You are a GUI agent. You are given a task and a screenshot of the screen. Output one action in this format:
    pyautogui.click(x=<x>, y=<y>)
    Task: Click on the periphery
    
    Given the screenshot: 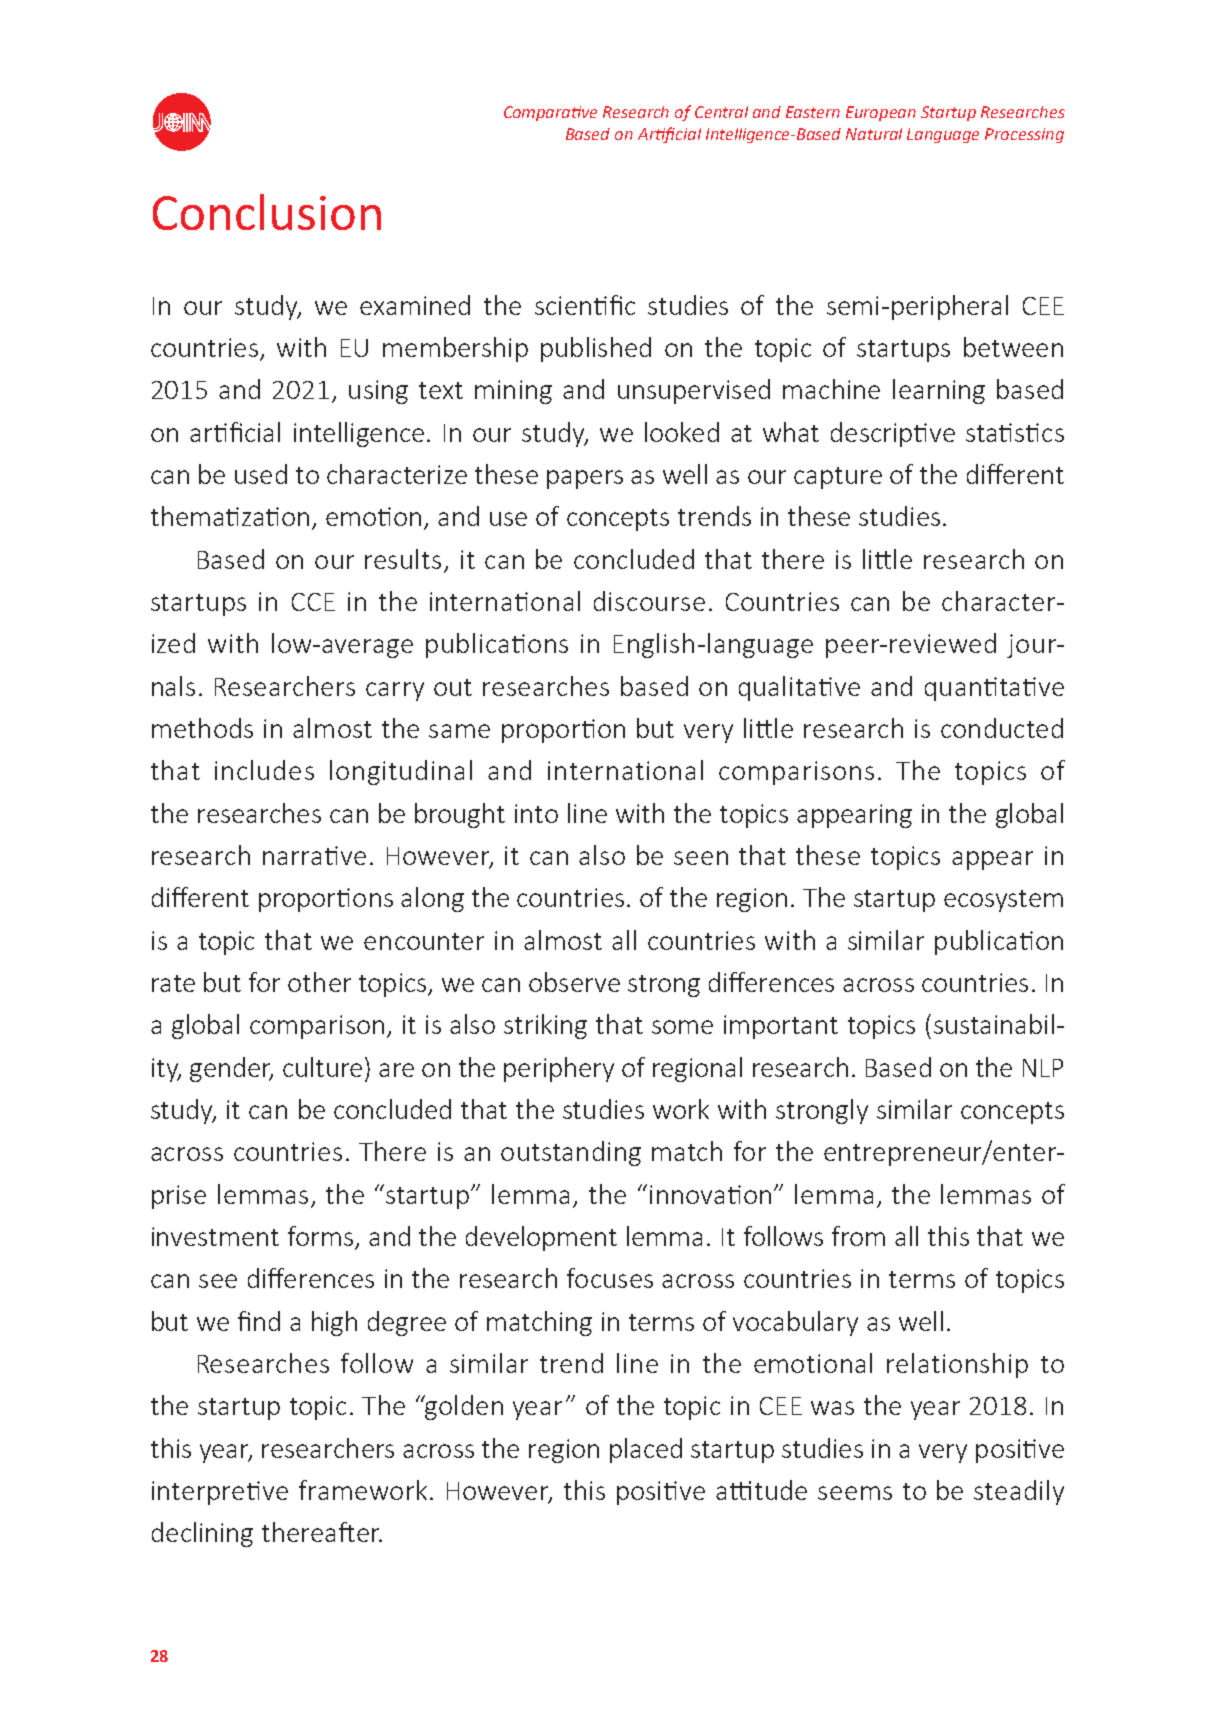 What is the action you would take?
    pyautogui.click(x=559, y=1069)
